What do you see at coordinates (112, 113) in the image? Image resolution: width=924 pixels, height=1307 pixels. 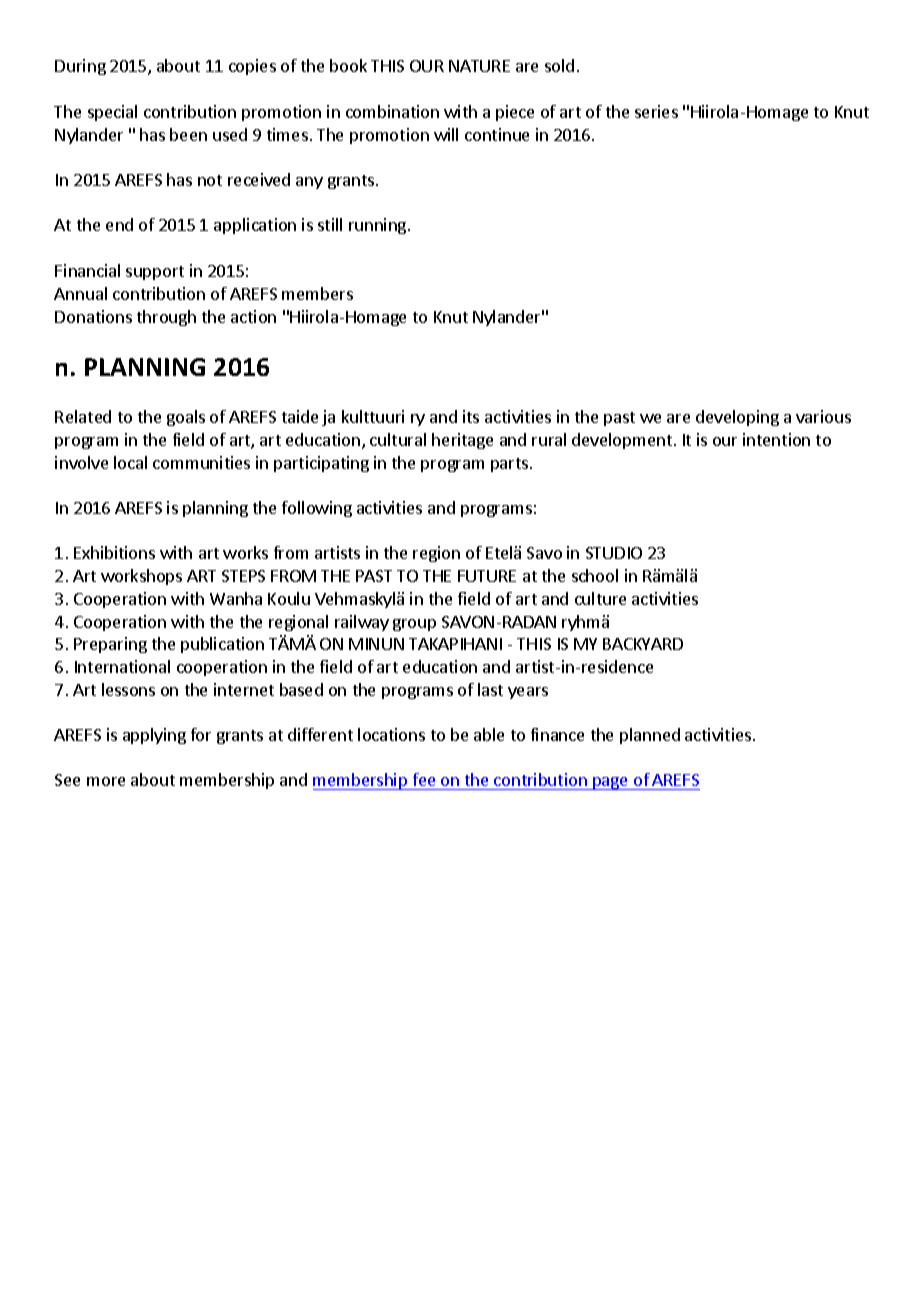 I see `special` at bounding box center [112, 113].
